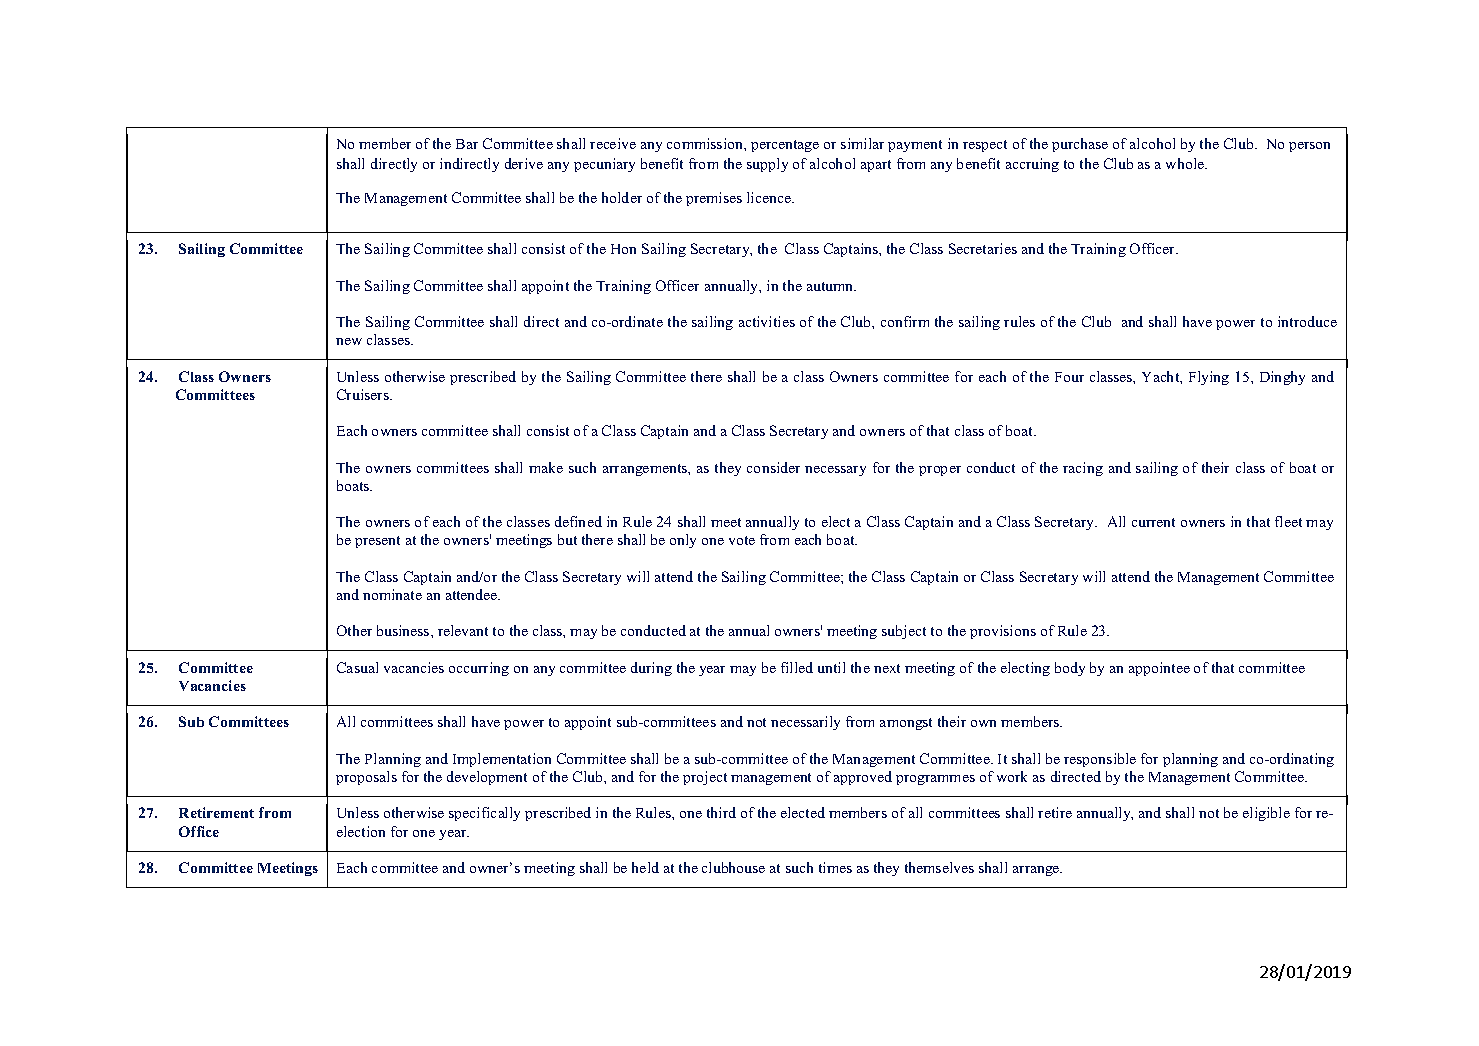  Describe the element at coordinates (1153, 522) in the document. I see `current` at that location.
